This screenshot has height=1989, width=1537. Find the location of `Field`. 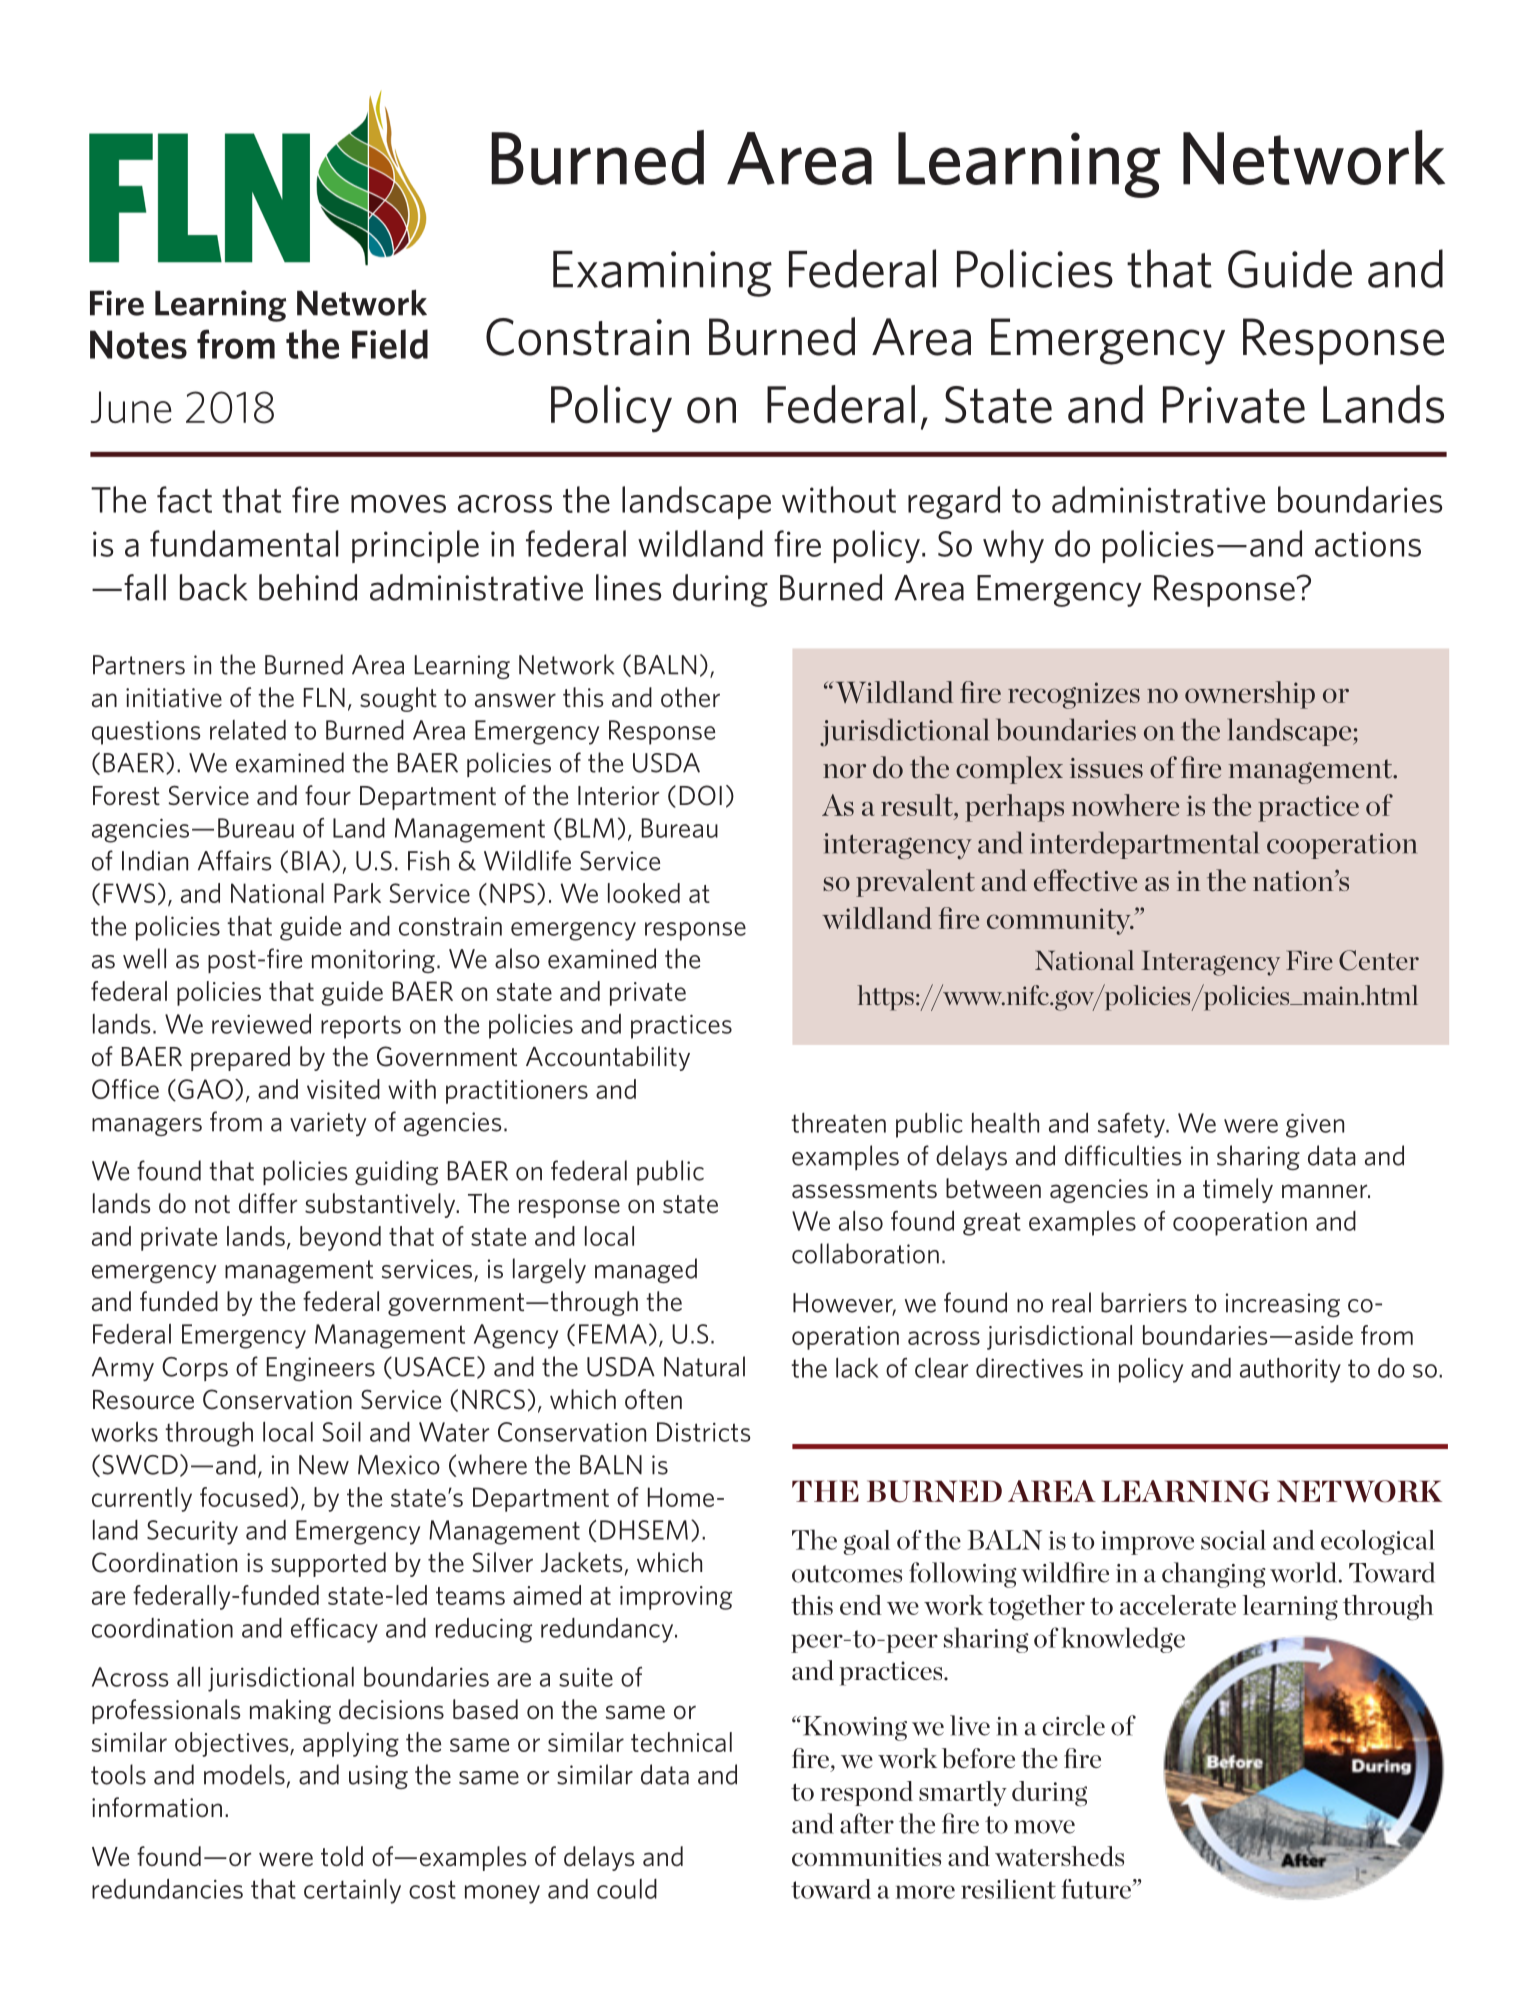

Field is located at coordinates (390, 344).
